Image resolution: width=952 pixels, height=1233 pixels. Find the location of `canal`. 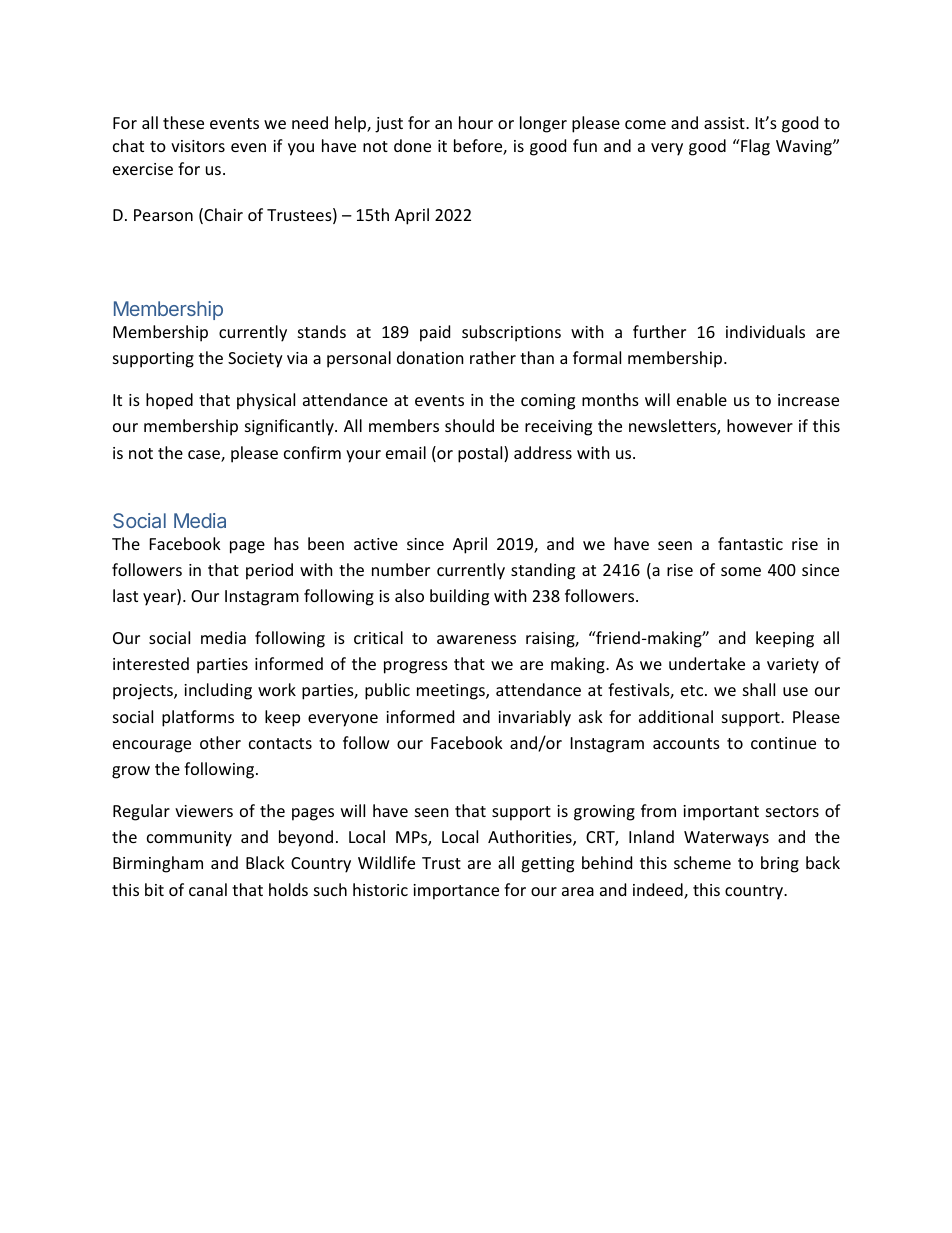

canal is located at coordinates (208, 889).
